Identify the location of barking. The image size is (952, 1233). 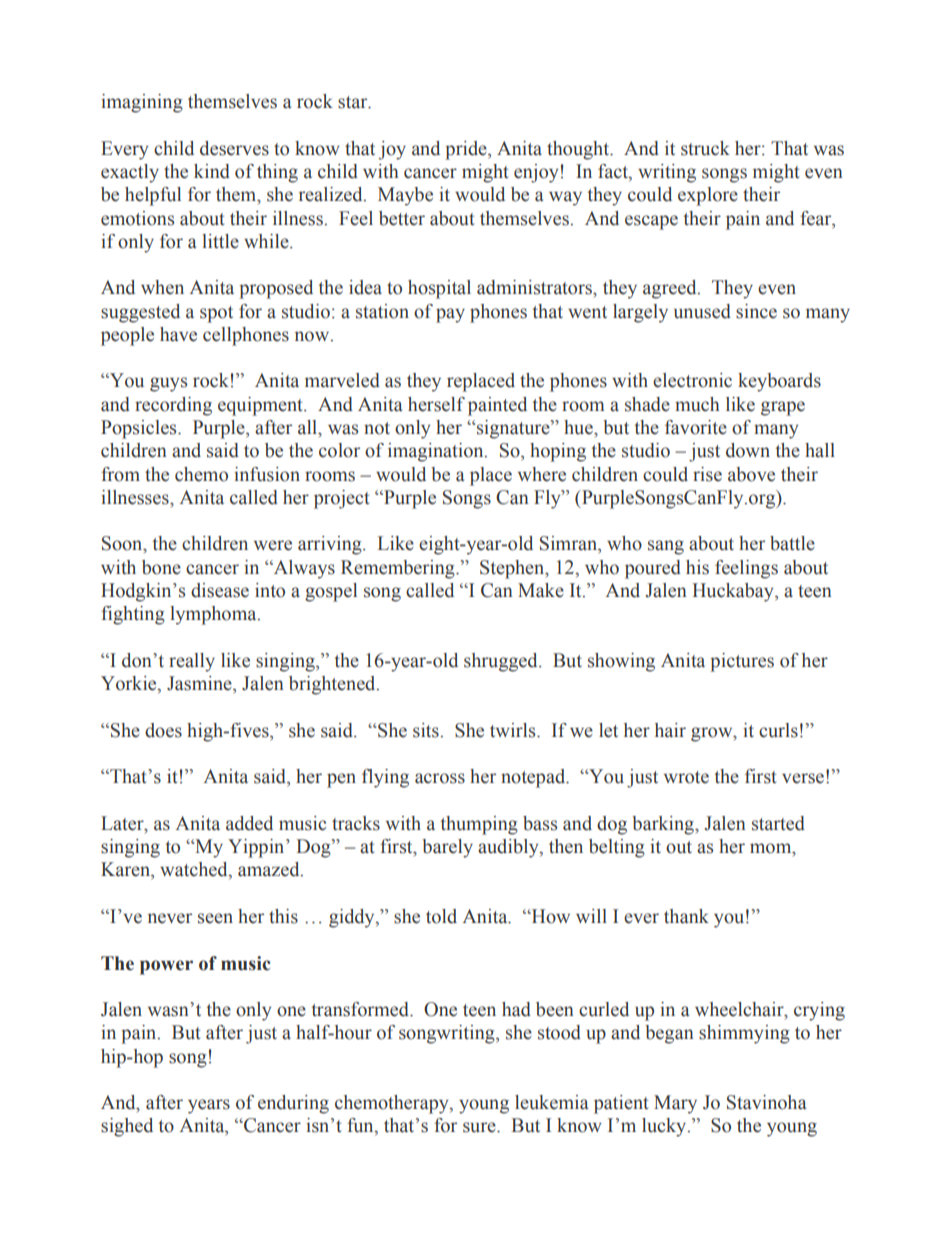
(664, 825).
